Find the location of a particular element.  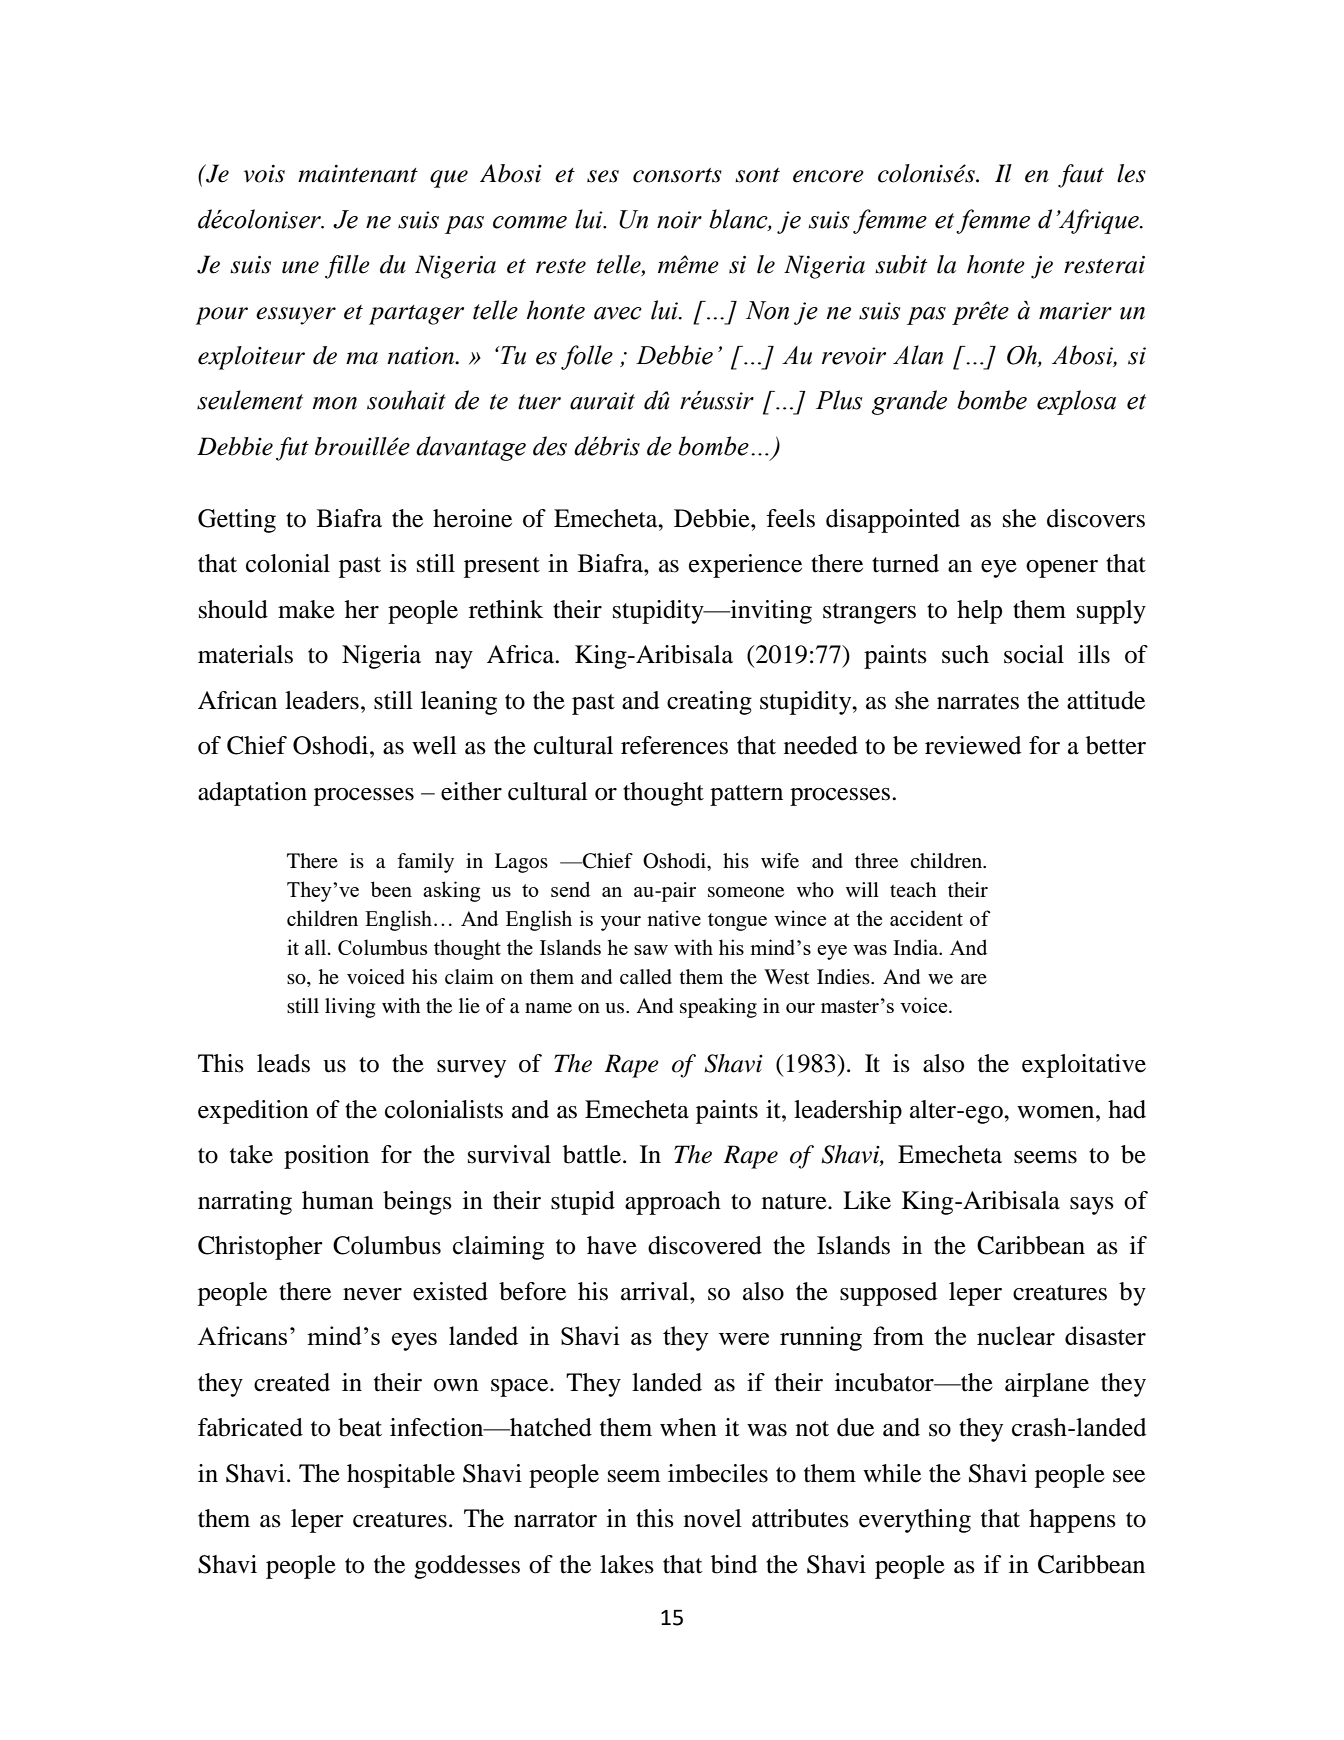

noir is located at coordinates (679, 220).
